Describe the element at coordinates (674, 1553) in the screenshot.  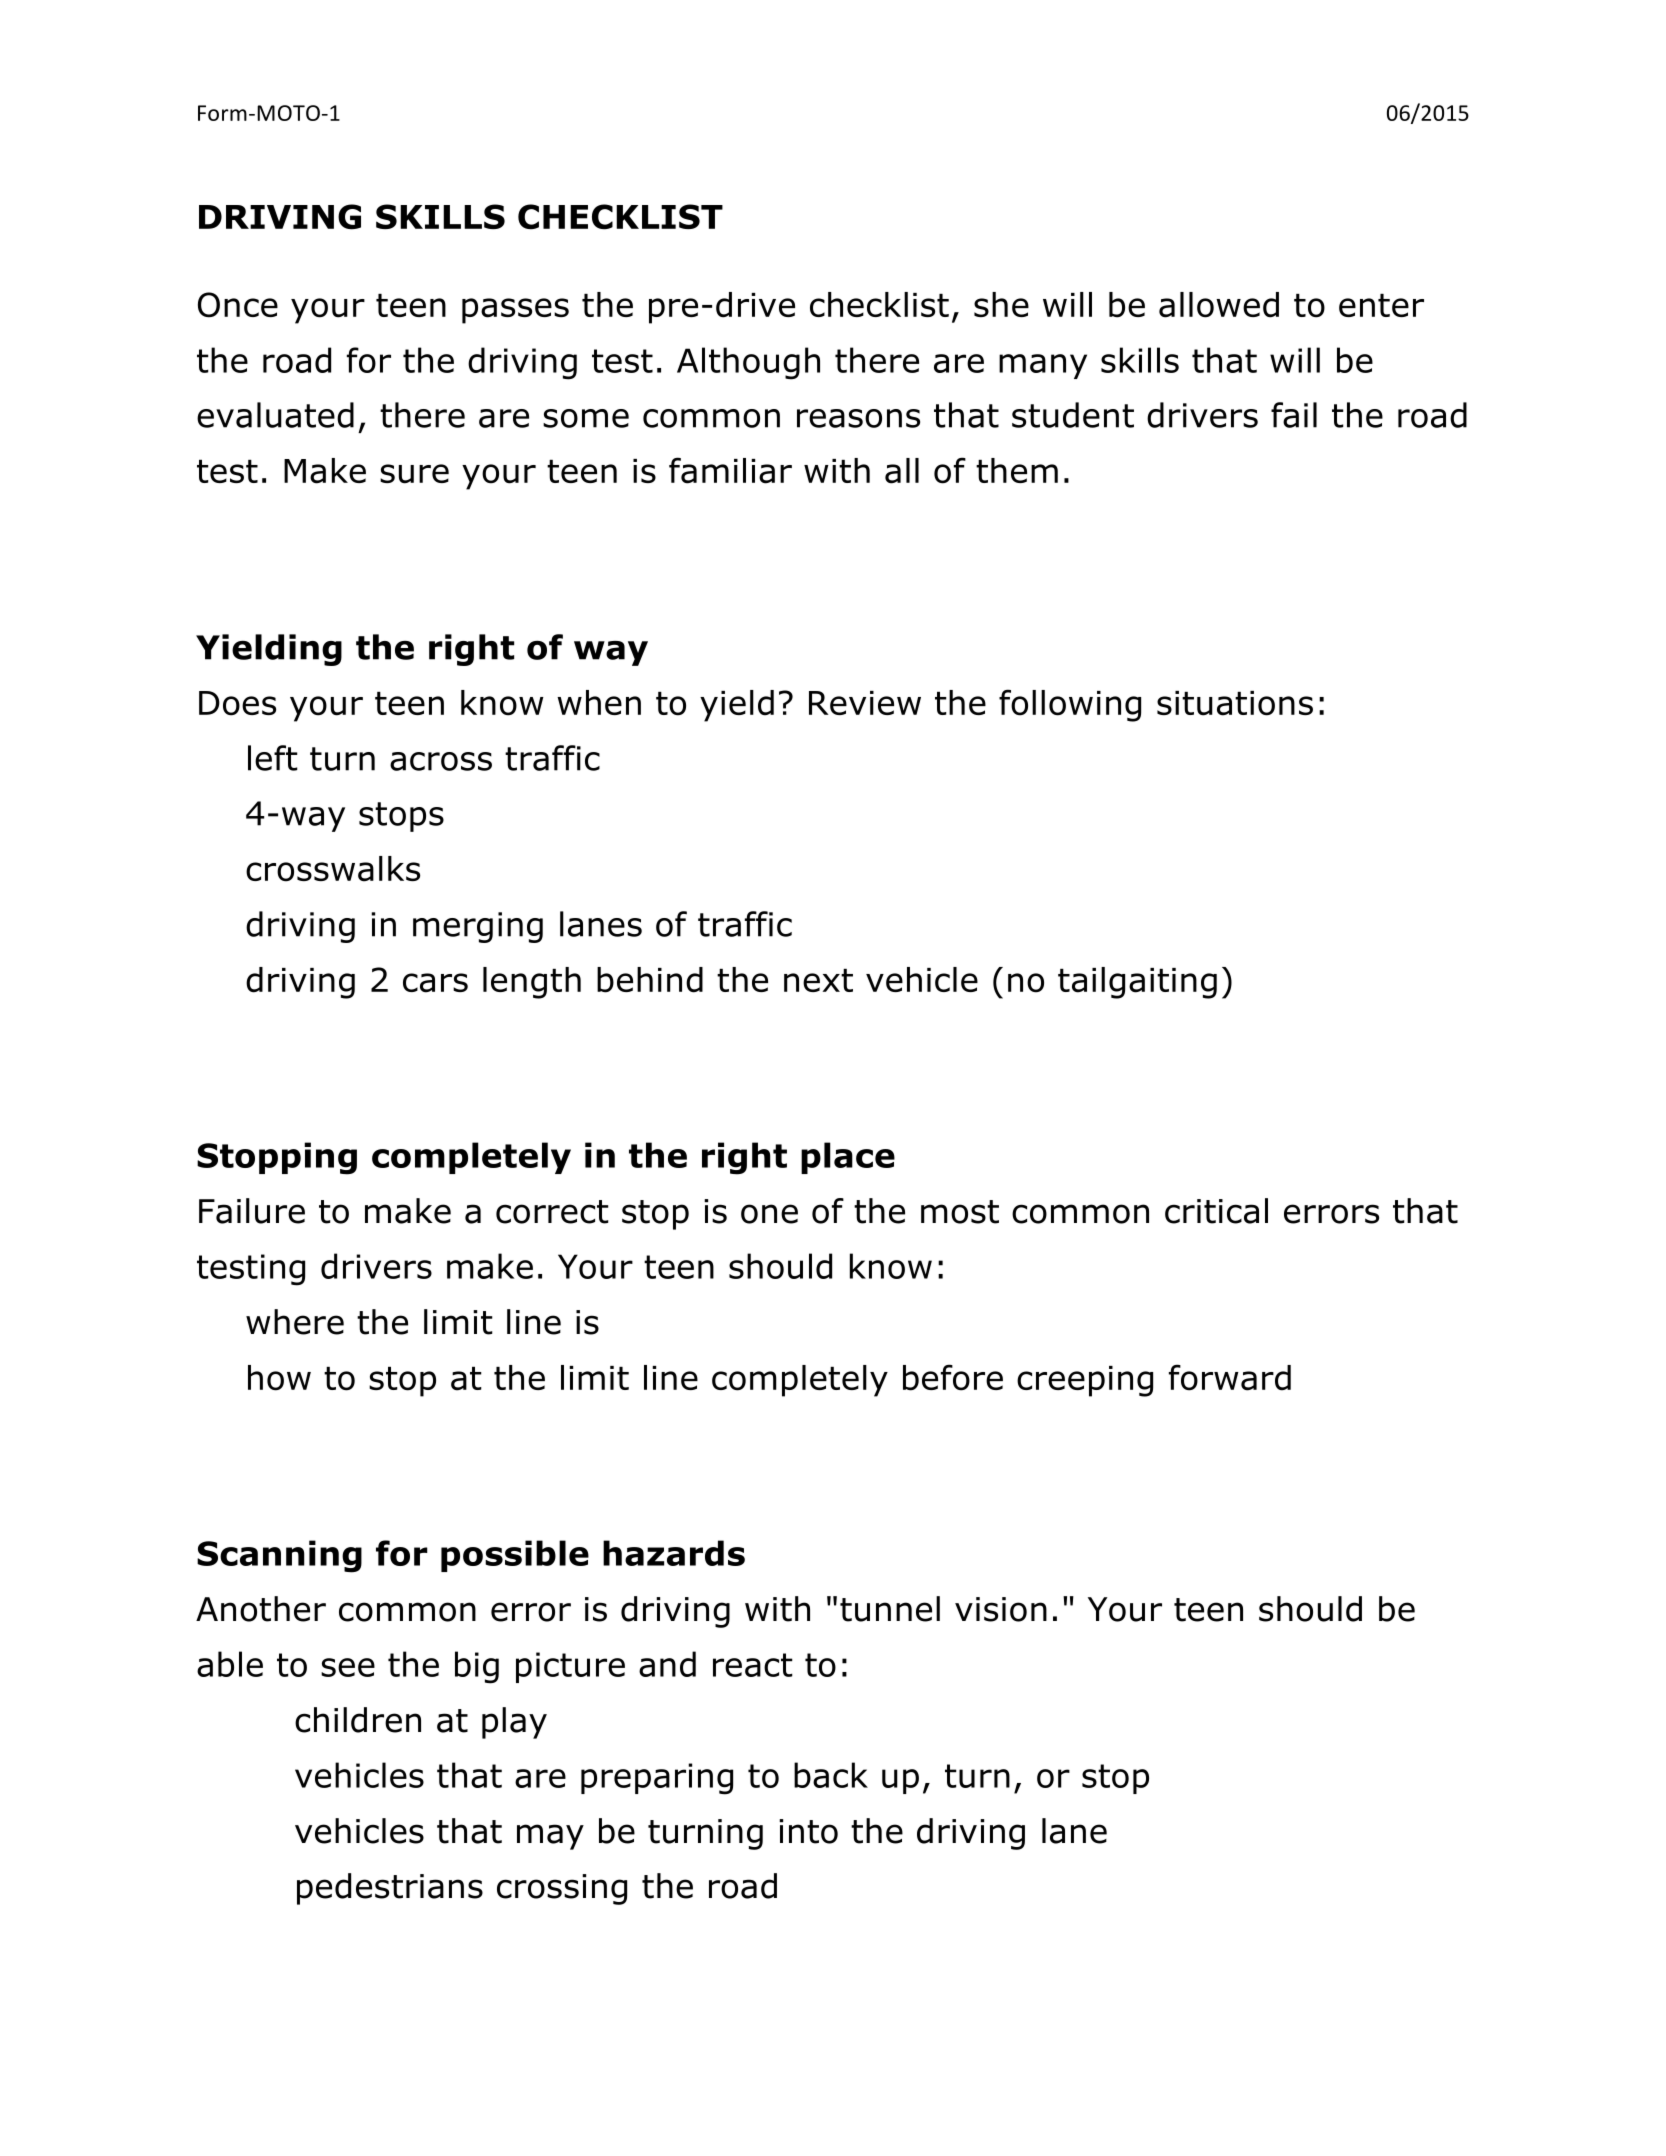
I see `hazards` at that location.
